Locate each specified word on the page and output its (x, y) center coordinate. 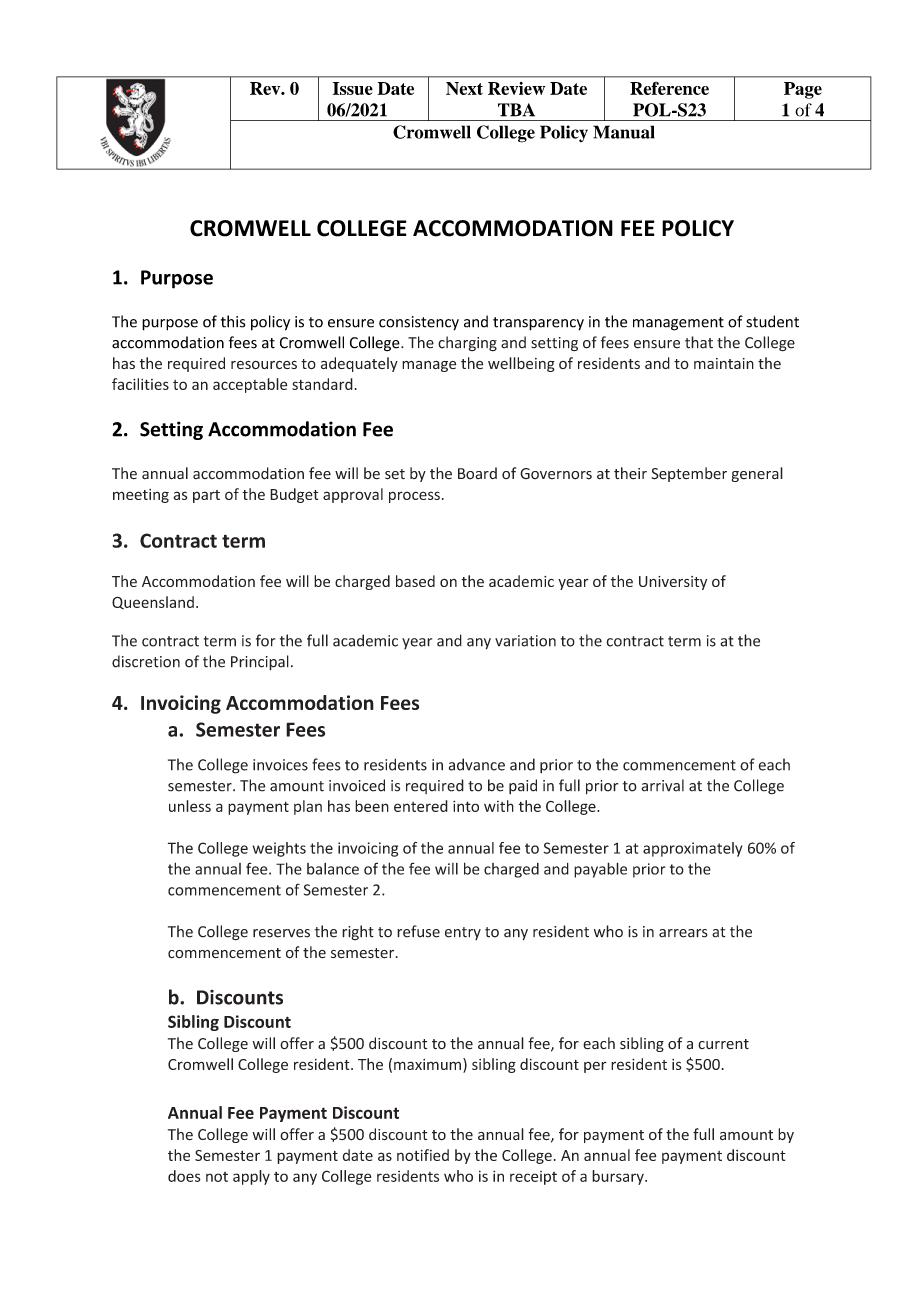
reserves (281, 933)
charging (467, 344)
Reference (669, 88)
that (699, 342)
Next (464, 88)
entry (463, 933)
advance (477, 764)
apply (251, 1177)
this (233, 321)
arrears (683, 933)
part (206, 496)
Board (477, 473)
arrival (663, 785)
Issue (353, 88)
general (757, 474)
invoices (280, 765)
